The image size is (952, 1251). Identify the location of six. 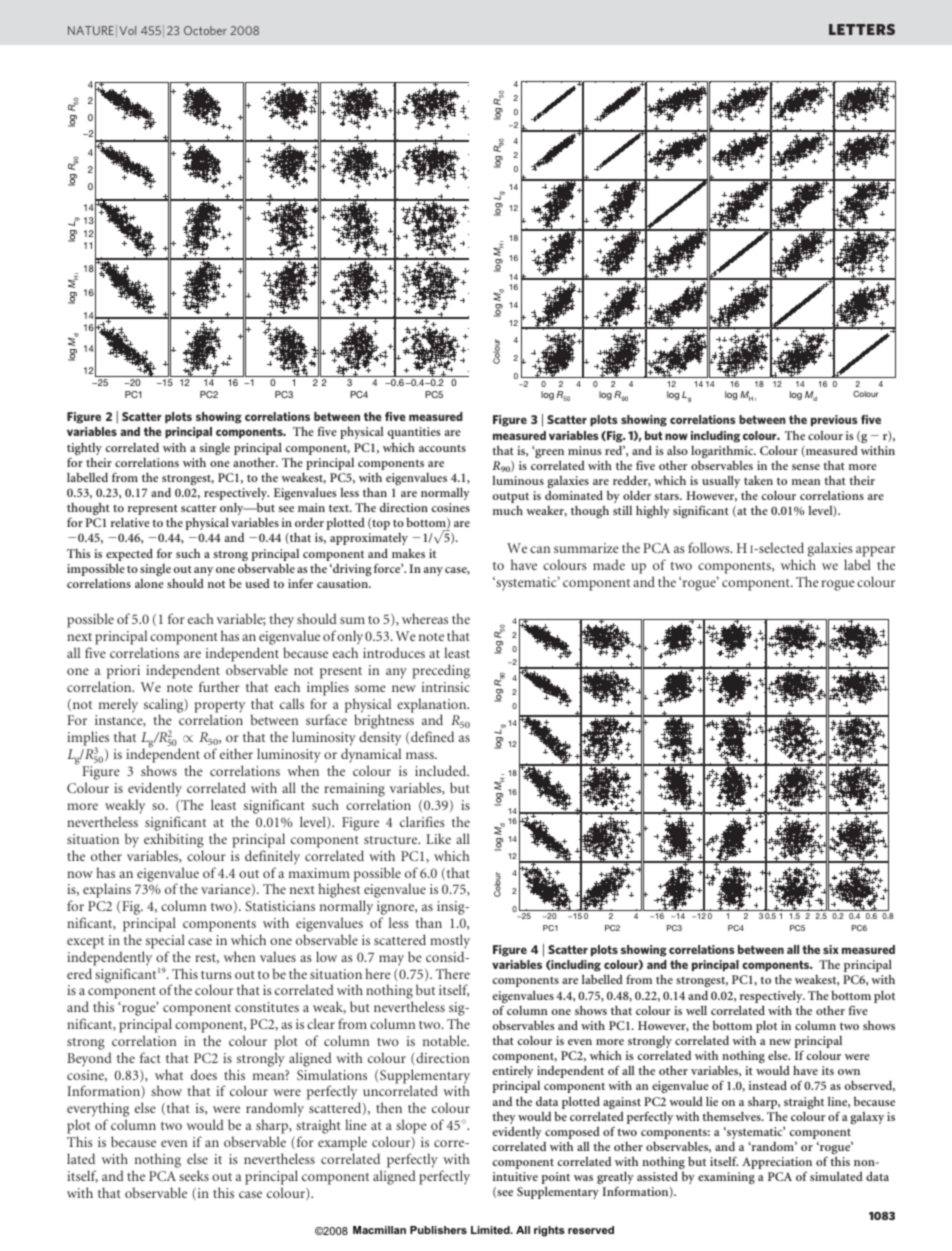
(831, 949).
